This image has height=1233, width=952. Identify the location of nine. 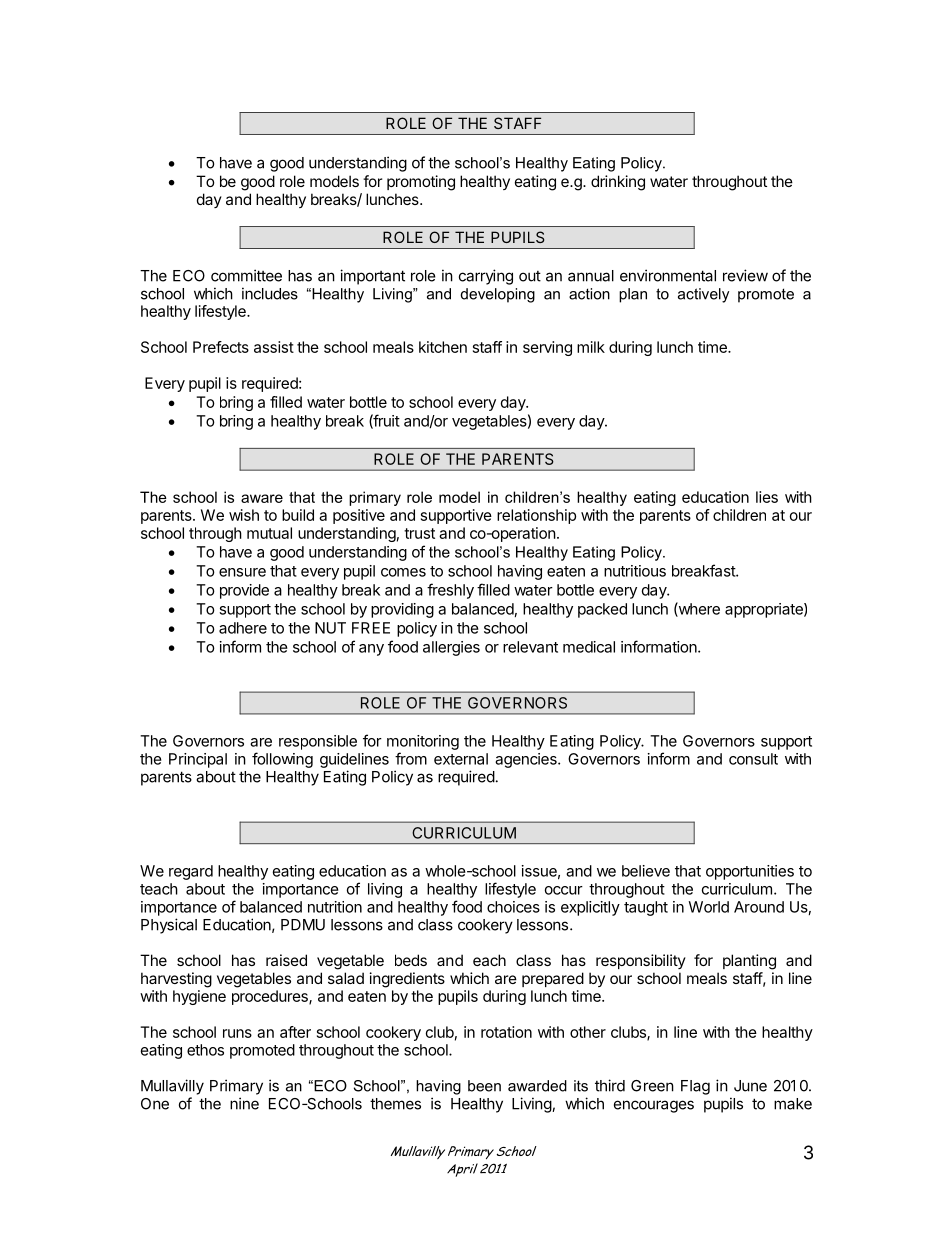
(244, 1103).
